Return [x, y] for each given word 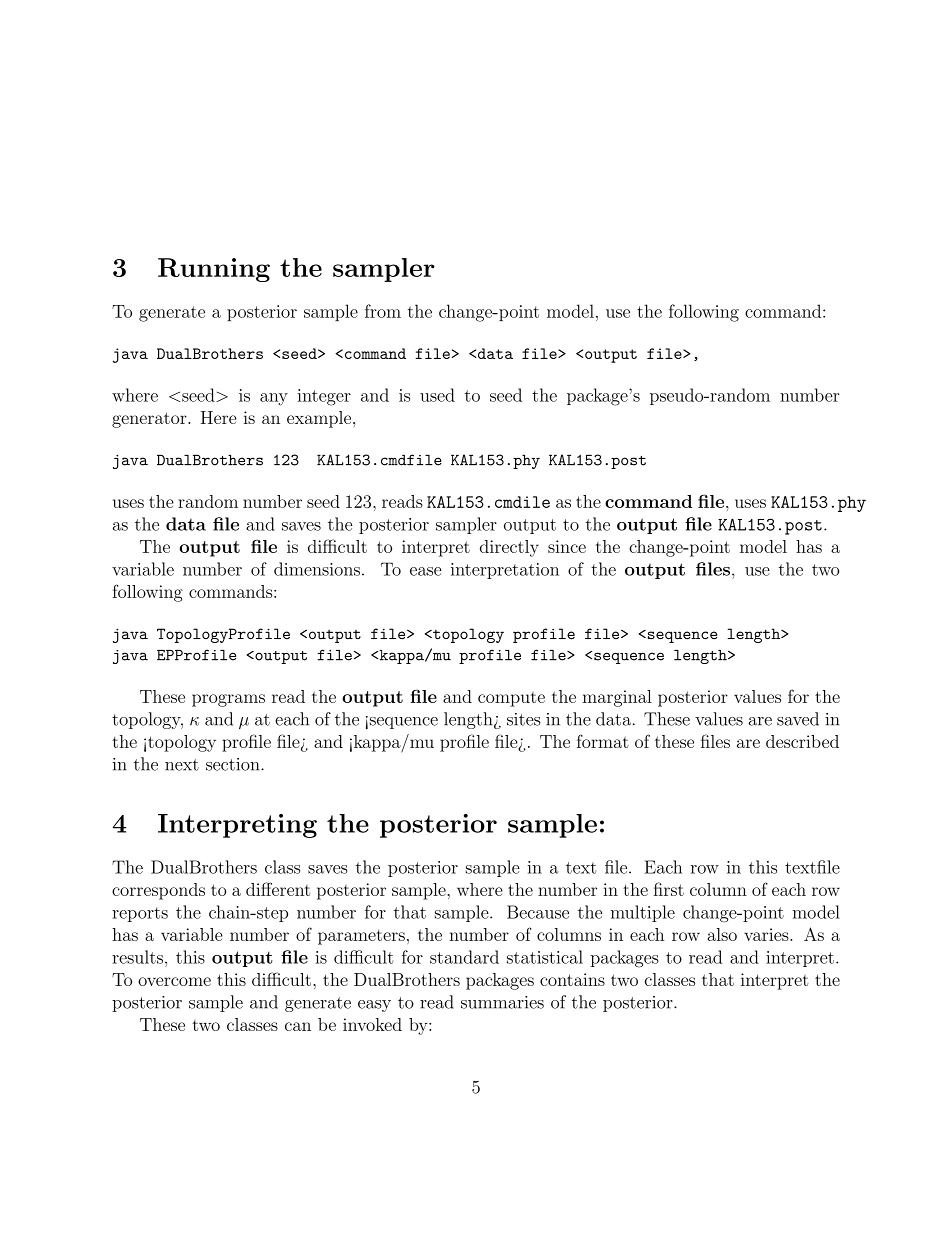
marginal [617, 698]
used [437, 395]
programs [228, 700]
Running [214, 270]
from [383, 311]
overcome [174, 981]
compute [511, 699]
